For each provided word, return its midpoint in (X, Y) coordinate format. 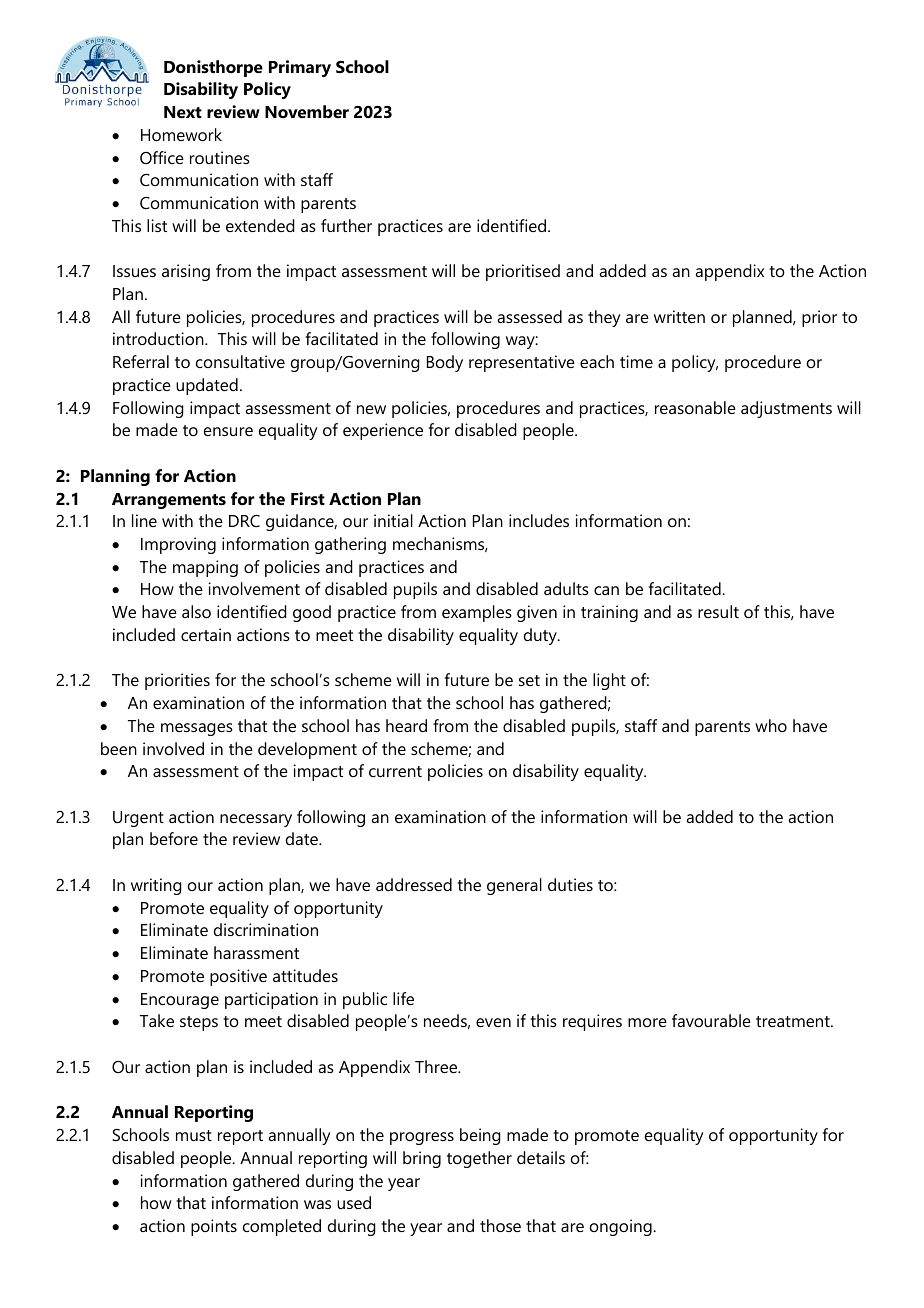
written (679, 316)
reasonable (695, 407)
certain (206, 634)
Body (445, 363)
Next (183, 112)
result (718, 611)
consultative (240, 361)
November (307, 111)
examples (477, 613)
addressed (414, 884)
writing (156, 886)
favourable (711, 1020)
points (214, 1227)
